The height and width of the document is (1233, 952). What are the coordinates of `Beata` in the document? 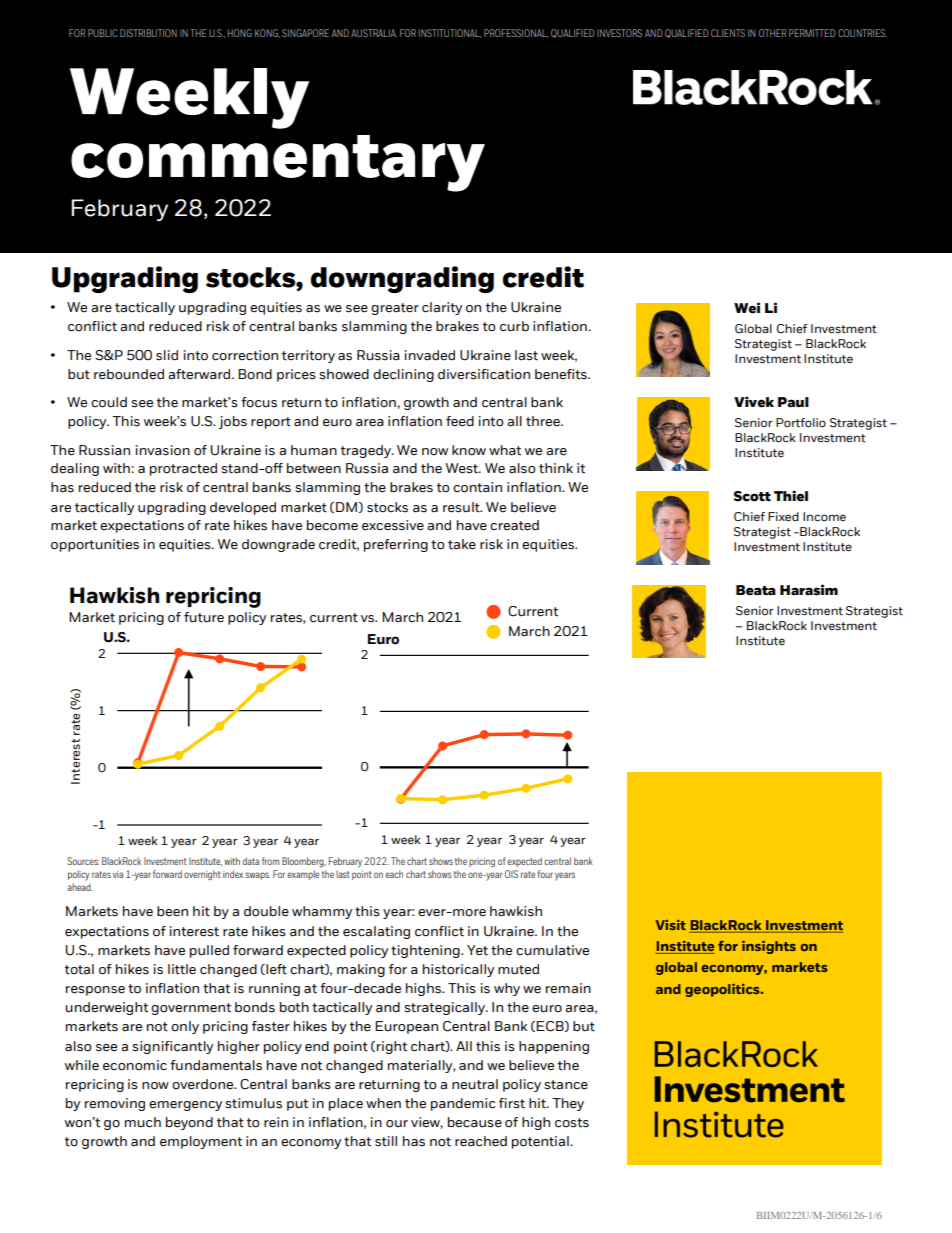 It's located at (756, 590).
